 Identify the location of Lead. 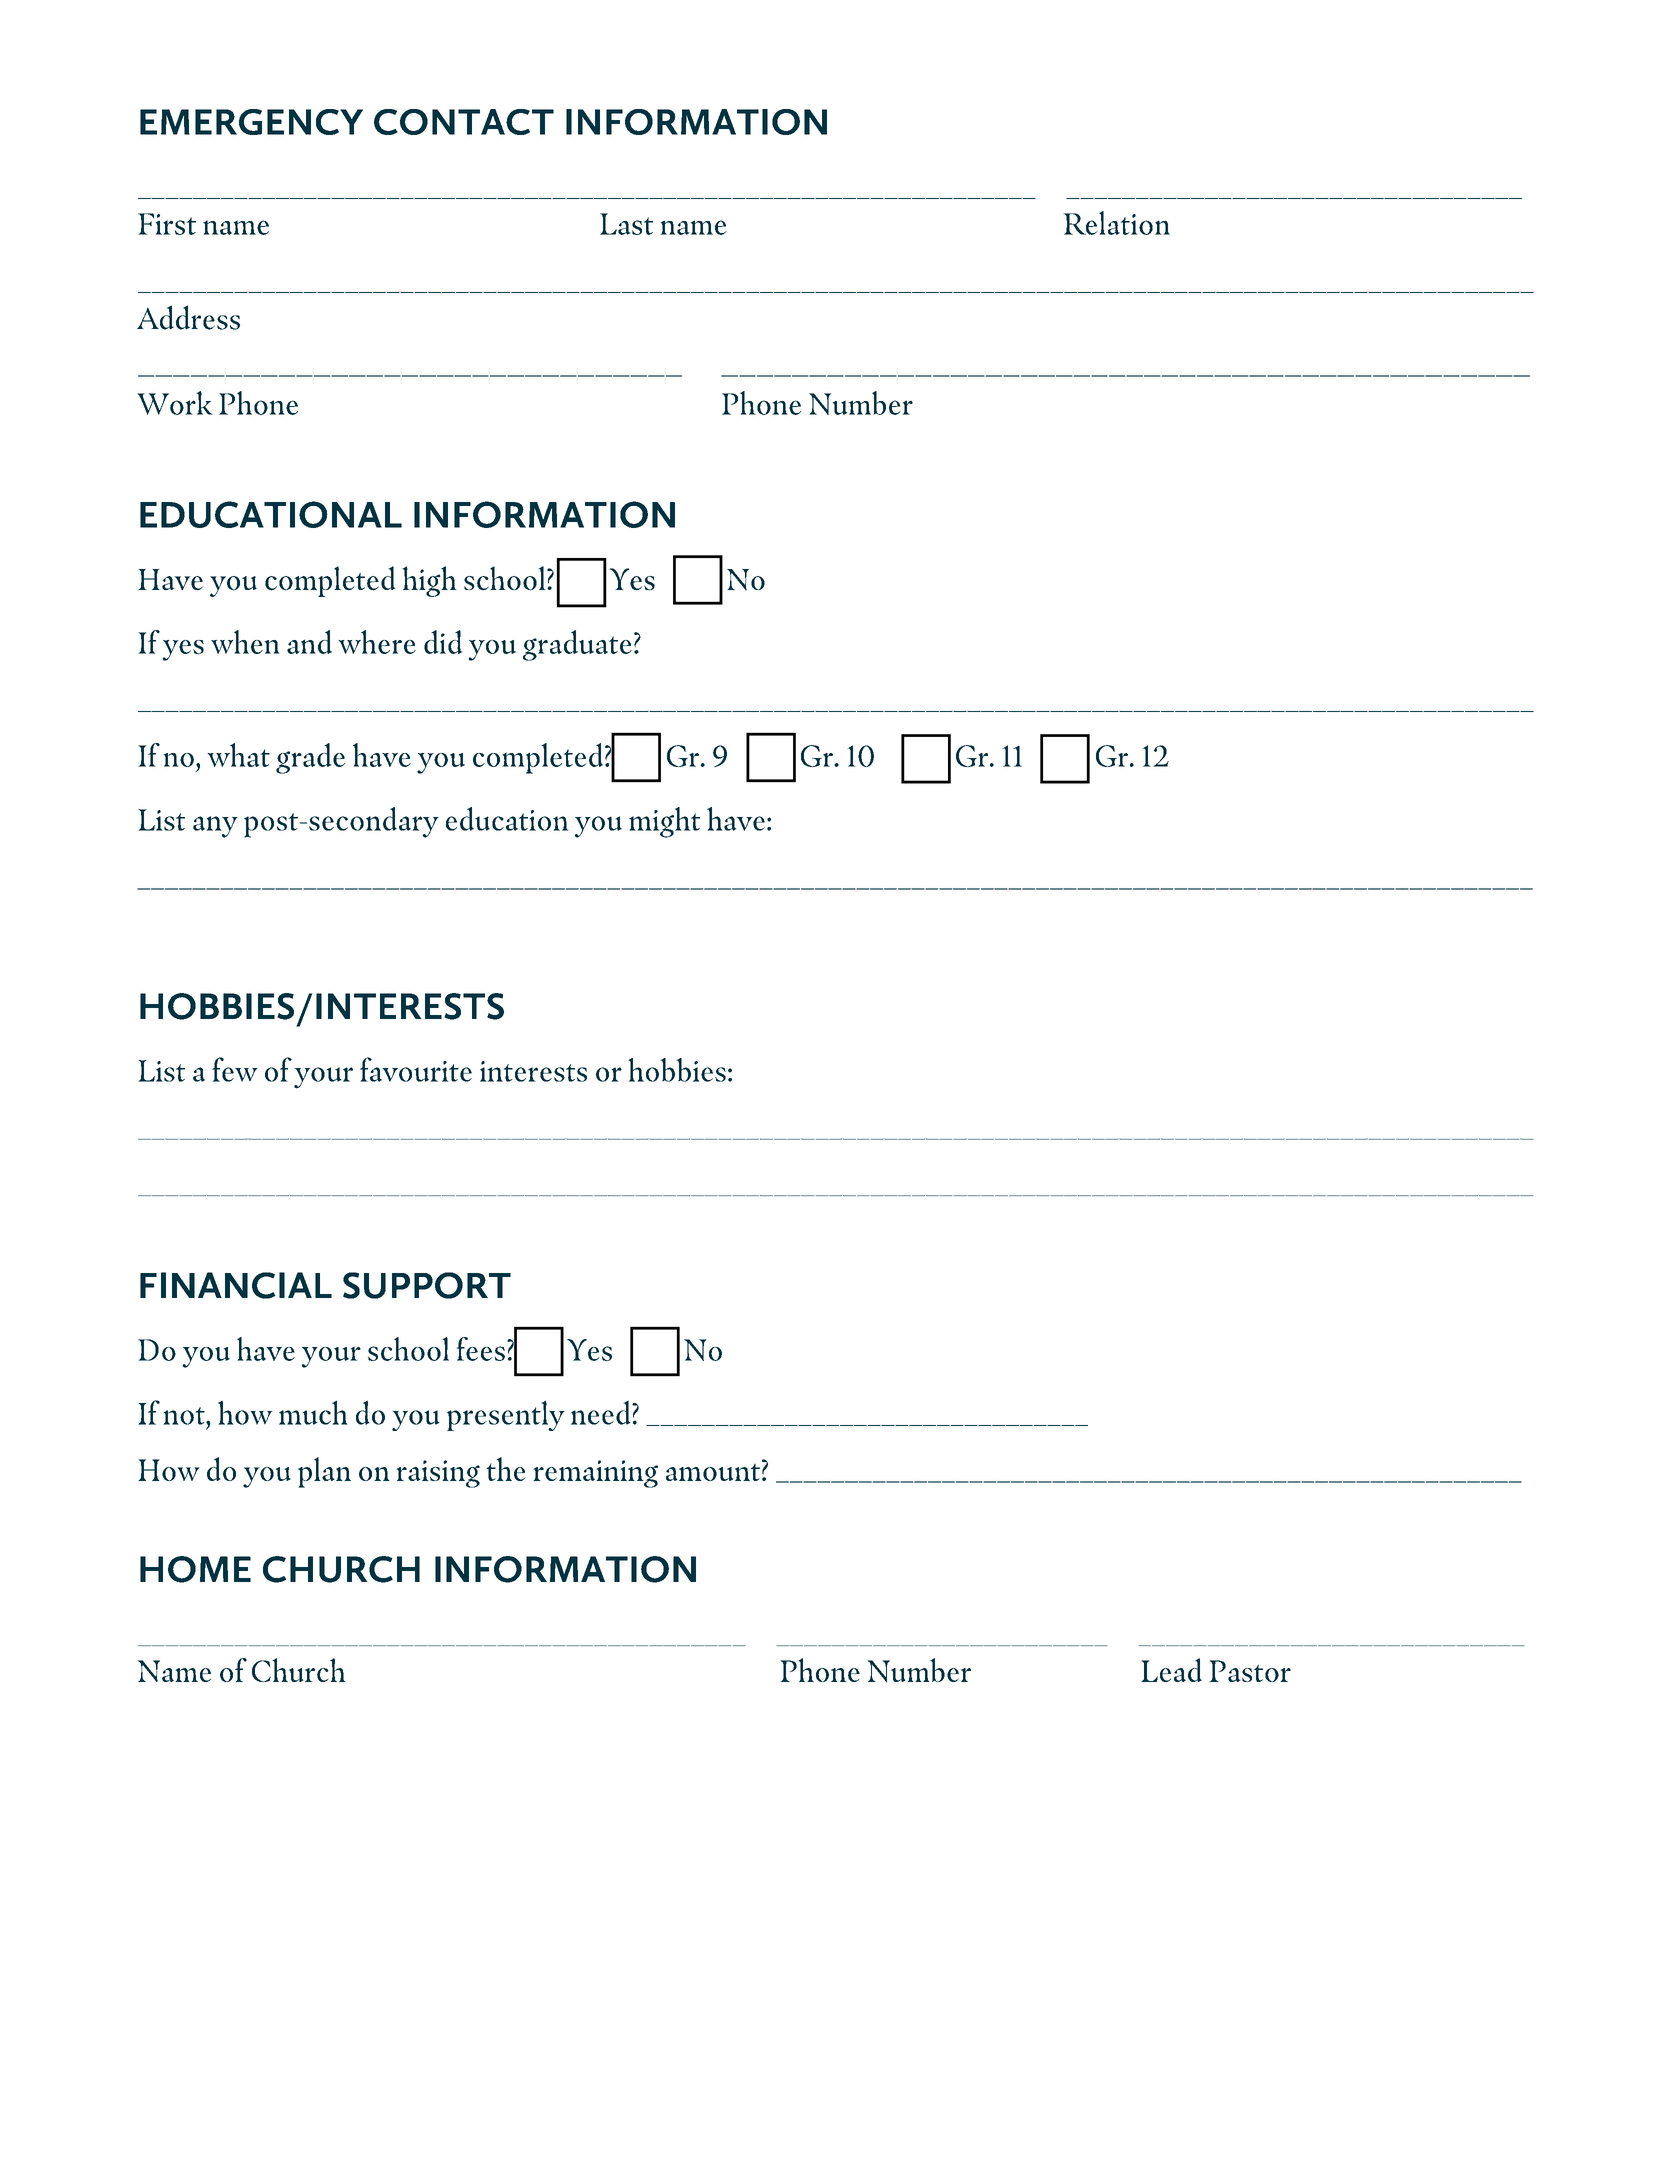
(1171, 1670).
